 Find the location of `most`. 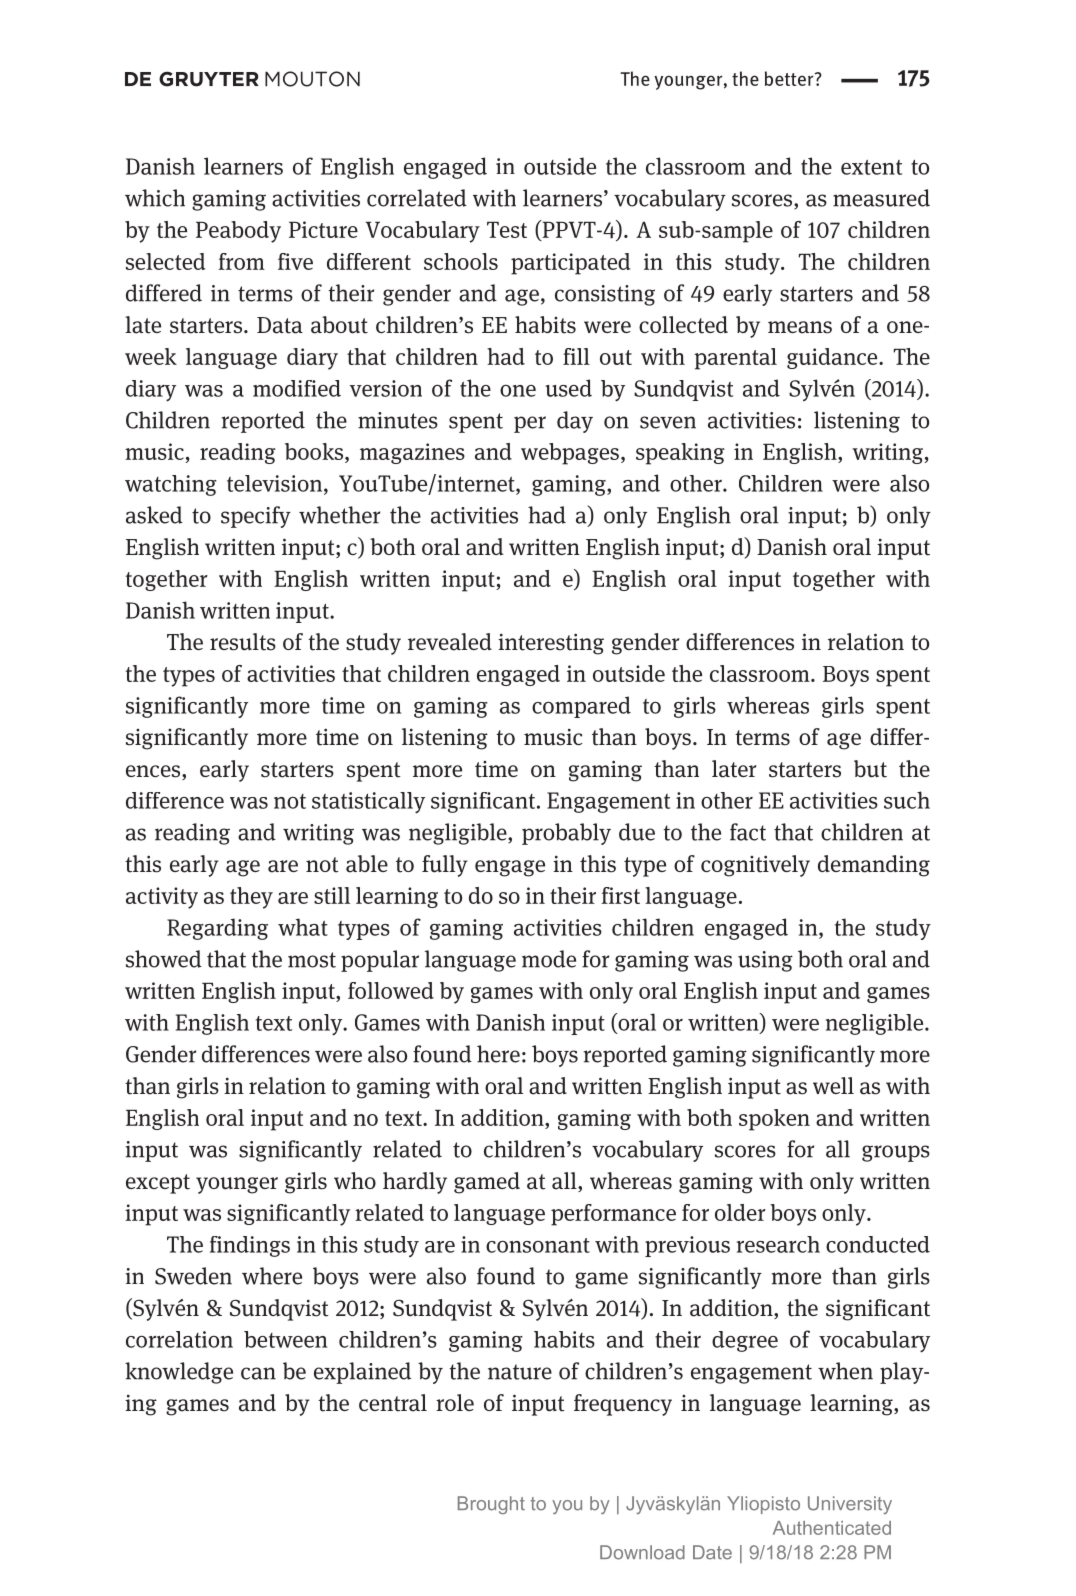

most is located at coordinates (312, 960).
